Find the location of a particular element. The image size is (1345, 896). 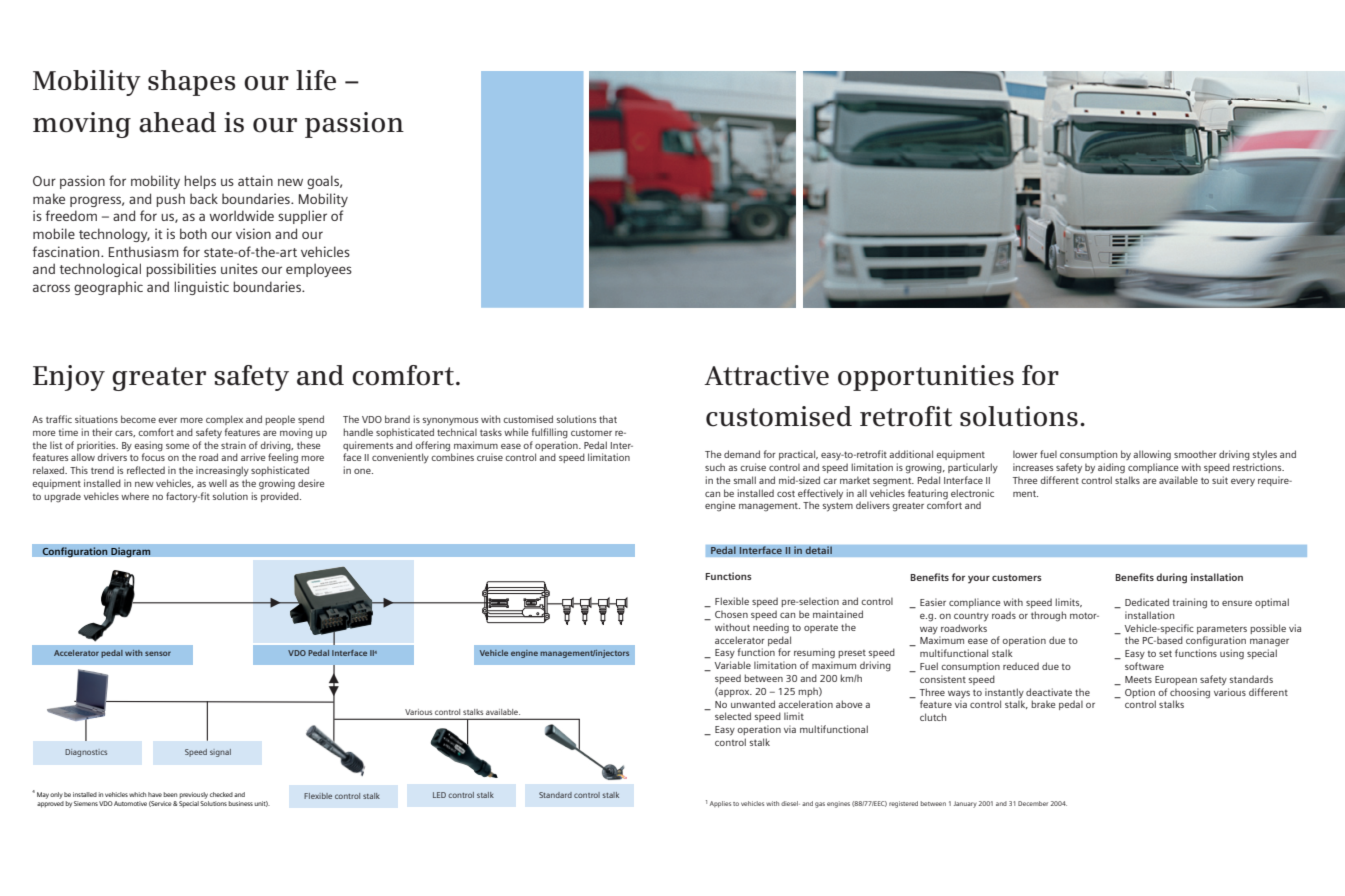

demand is located at coordinates (742, 454).
